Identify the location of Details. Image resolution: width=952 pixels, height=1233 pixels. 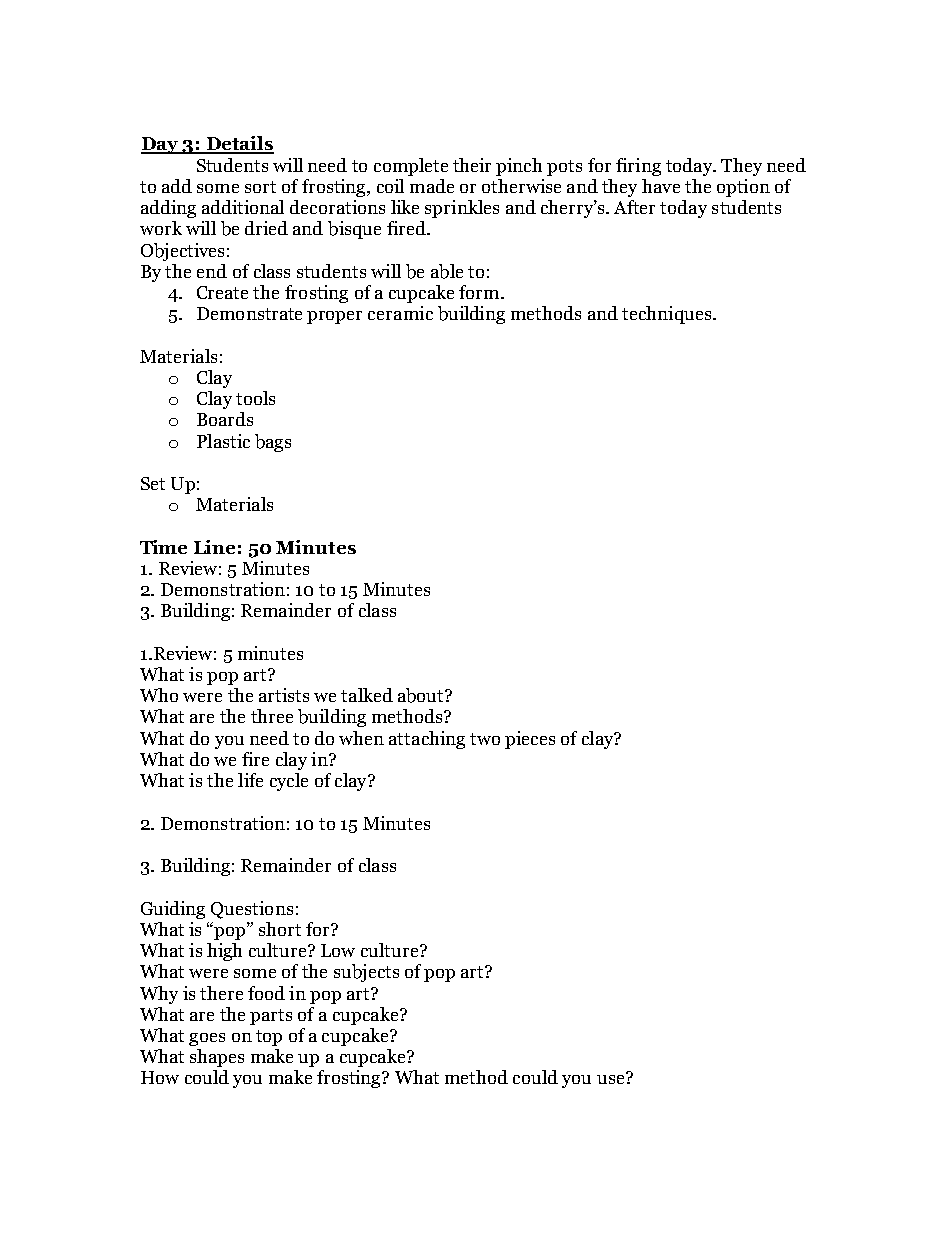
(239, 144).
